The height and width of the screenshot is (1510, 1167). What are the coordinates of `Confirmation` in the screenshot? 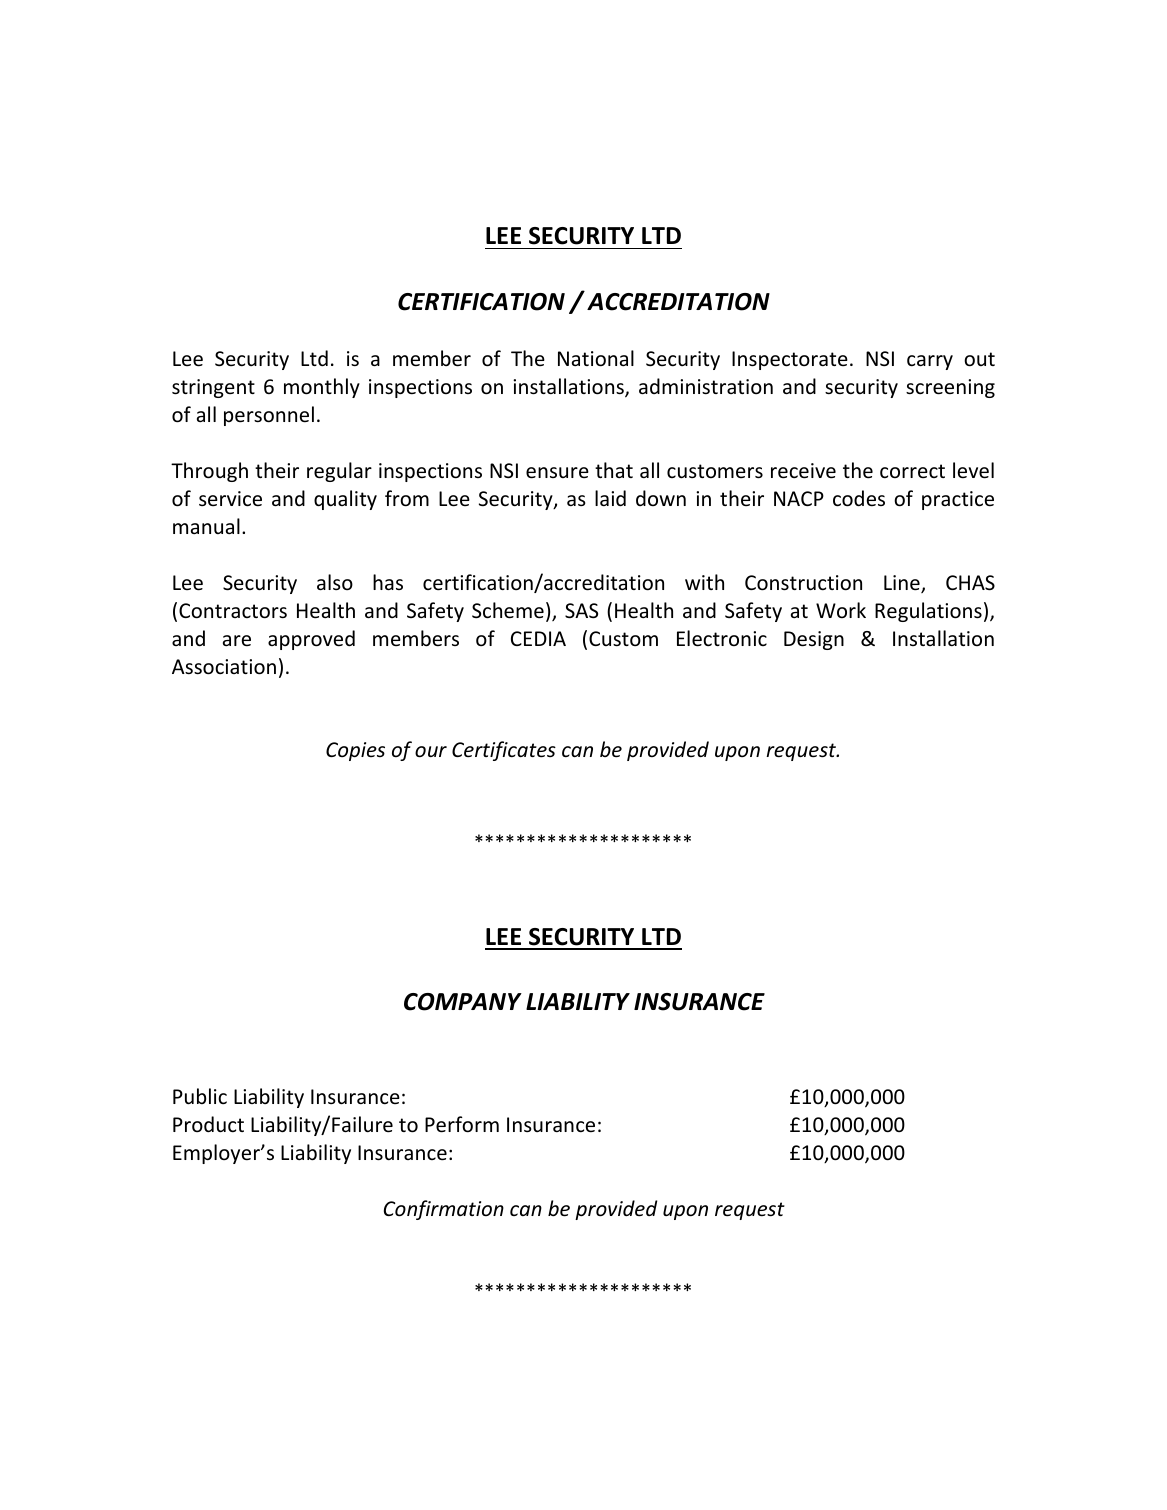 It's located at (444, 1210).
